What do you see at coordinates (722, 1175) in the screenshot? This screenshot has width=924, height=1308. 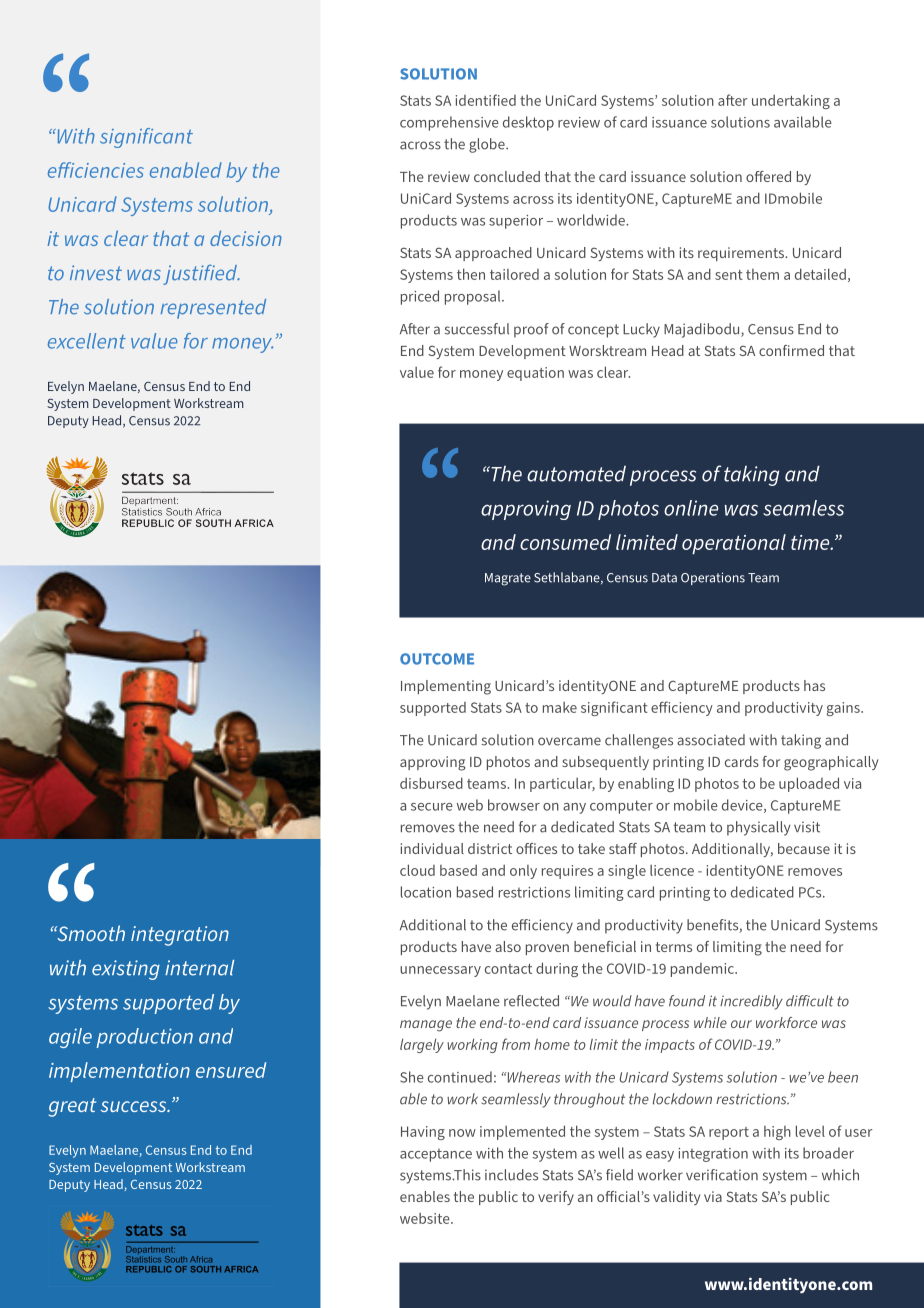 I see `verification` at bounding box center [722, 1175].
